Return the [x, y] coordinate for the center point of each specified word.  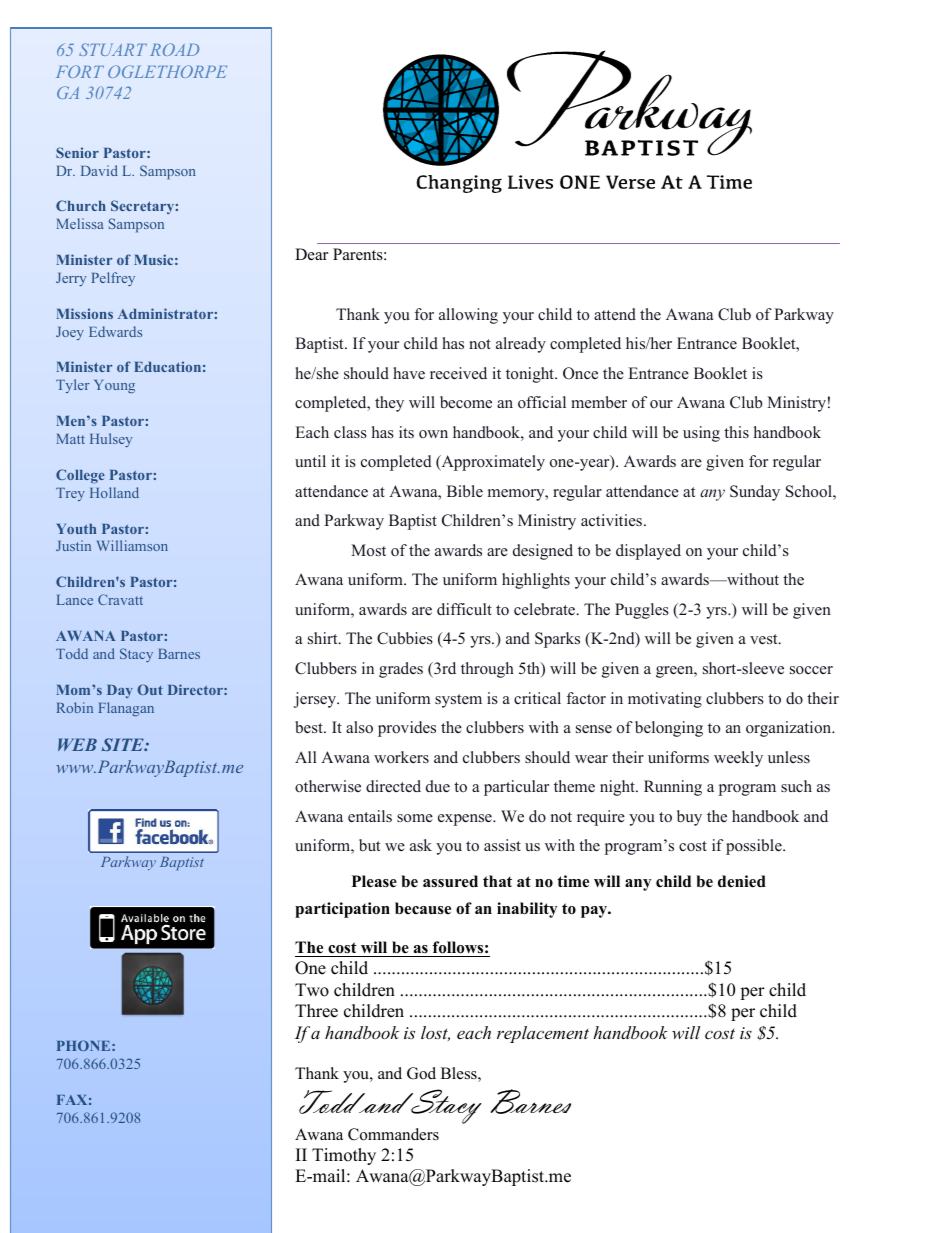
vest [765, 639]
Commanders [393, 1134]
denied [742, 881]
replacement [543, 1034]
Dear [311, 254]
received [458, 373]
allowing [468, 316]
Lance [75, 600]
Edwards [115, 331]
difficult [464, 609]
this [736, 432]
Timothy [344, 1156]
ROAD [174, 49]
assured [450, 881]
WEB [77, 744]
